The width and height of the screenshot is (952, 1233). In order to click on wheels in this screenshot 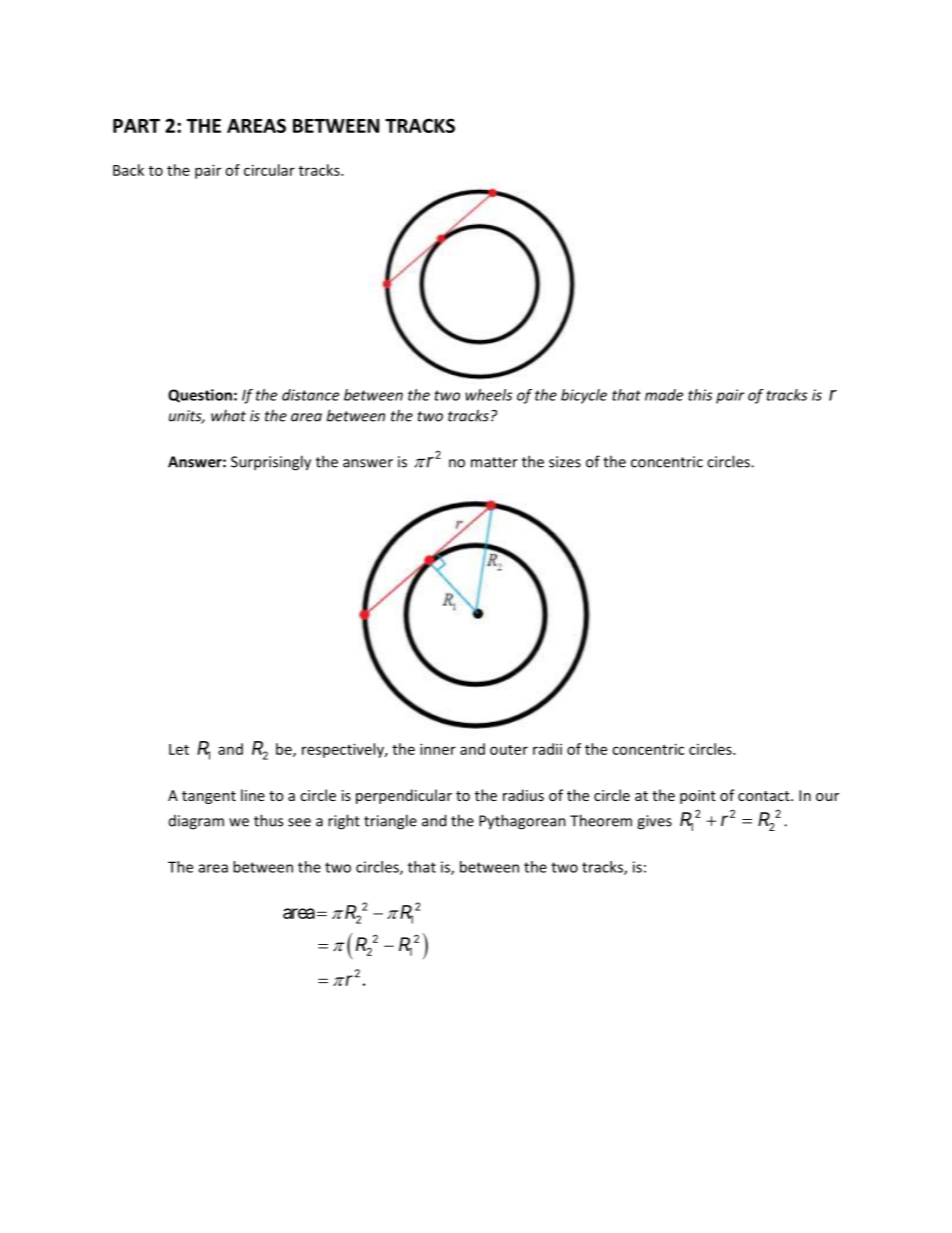, I will do `click(488, 395)`.
